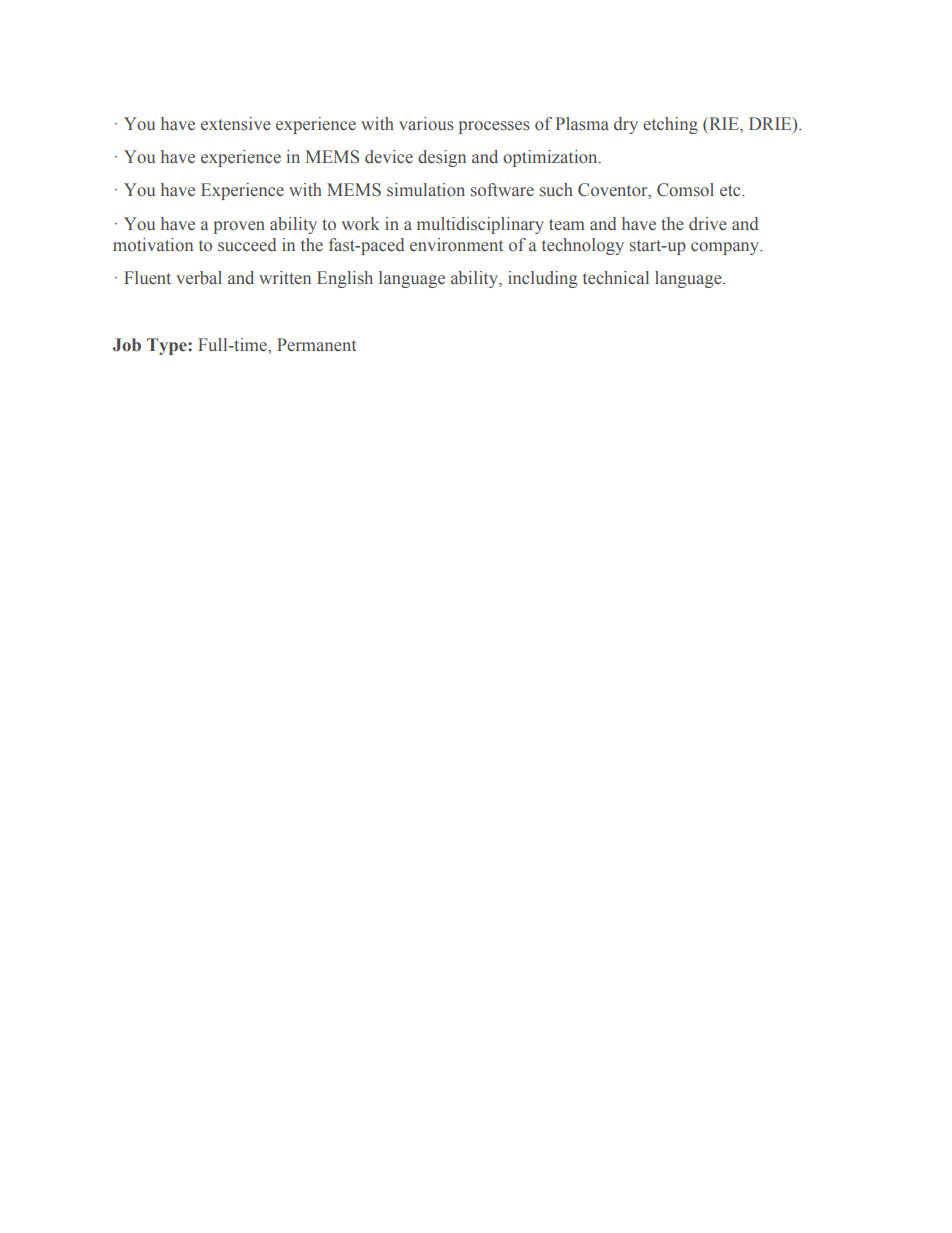 The height and width of the page is (1233, 952). Describe the element at coordinates (199, 278) in the page. I see `verbal` at that location.
